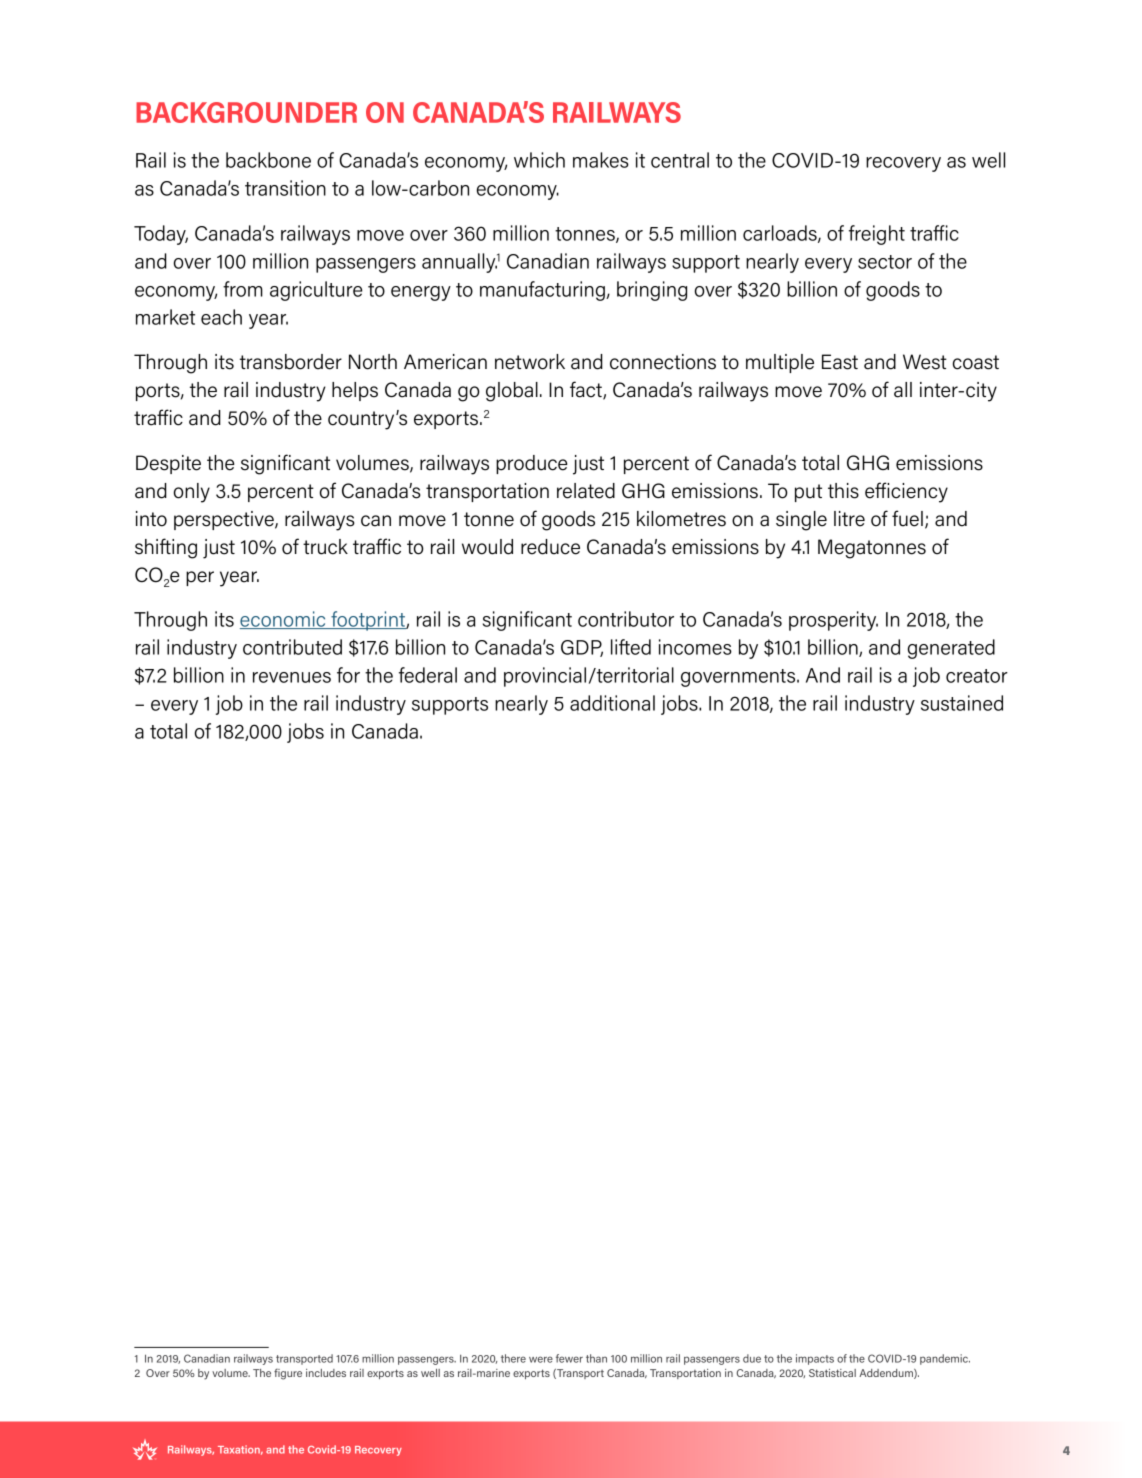 This screenshot has height=1478, width=1142. I want to click on additional, so click(612, 703).
